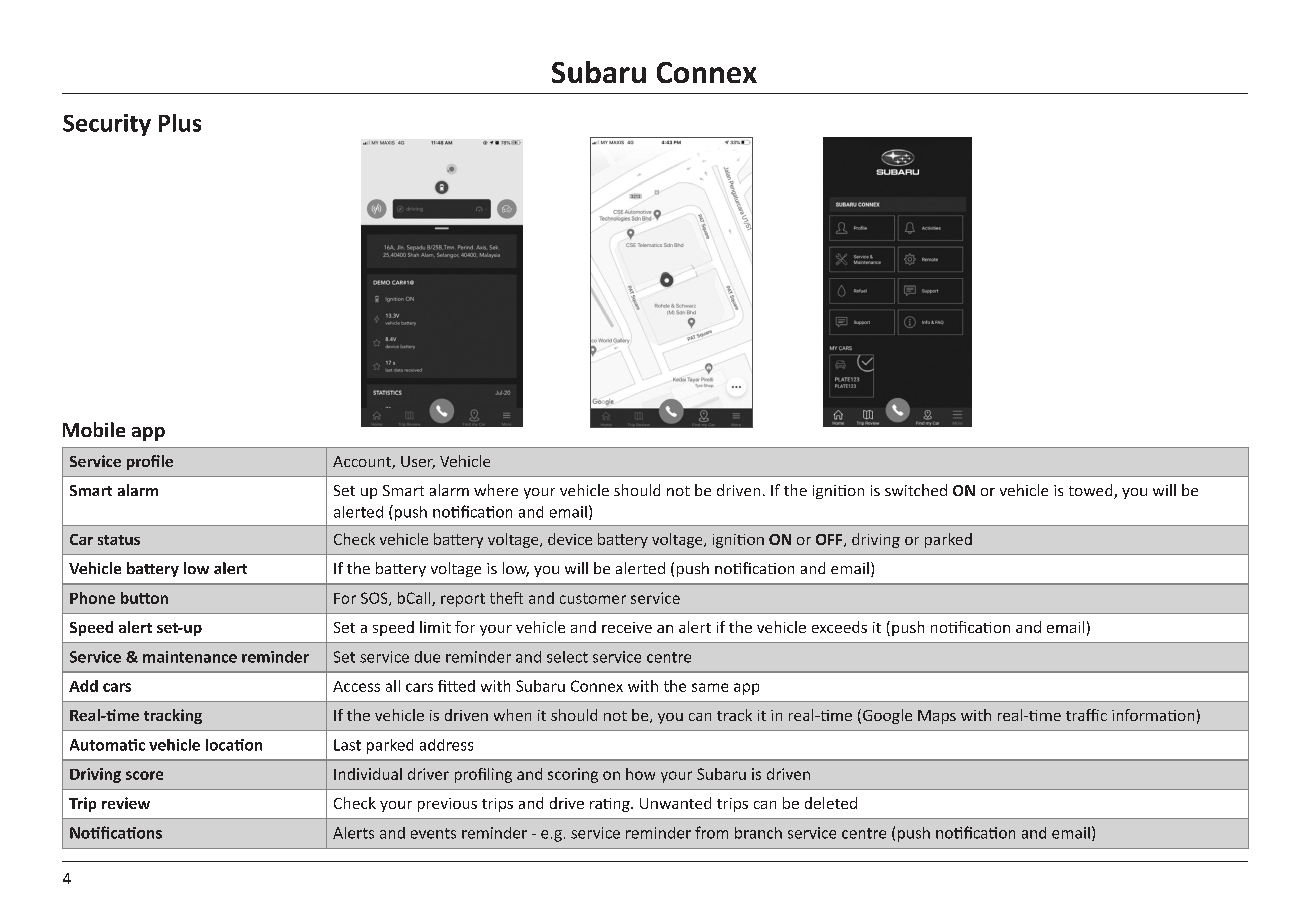 This screenshot has height=924, width=1311. I want to click on status, so click(119, 540).
